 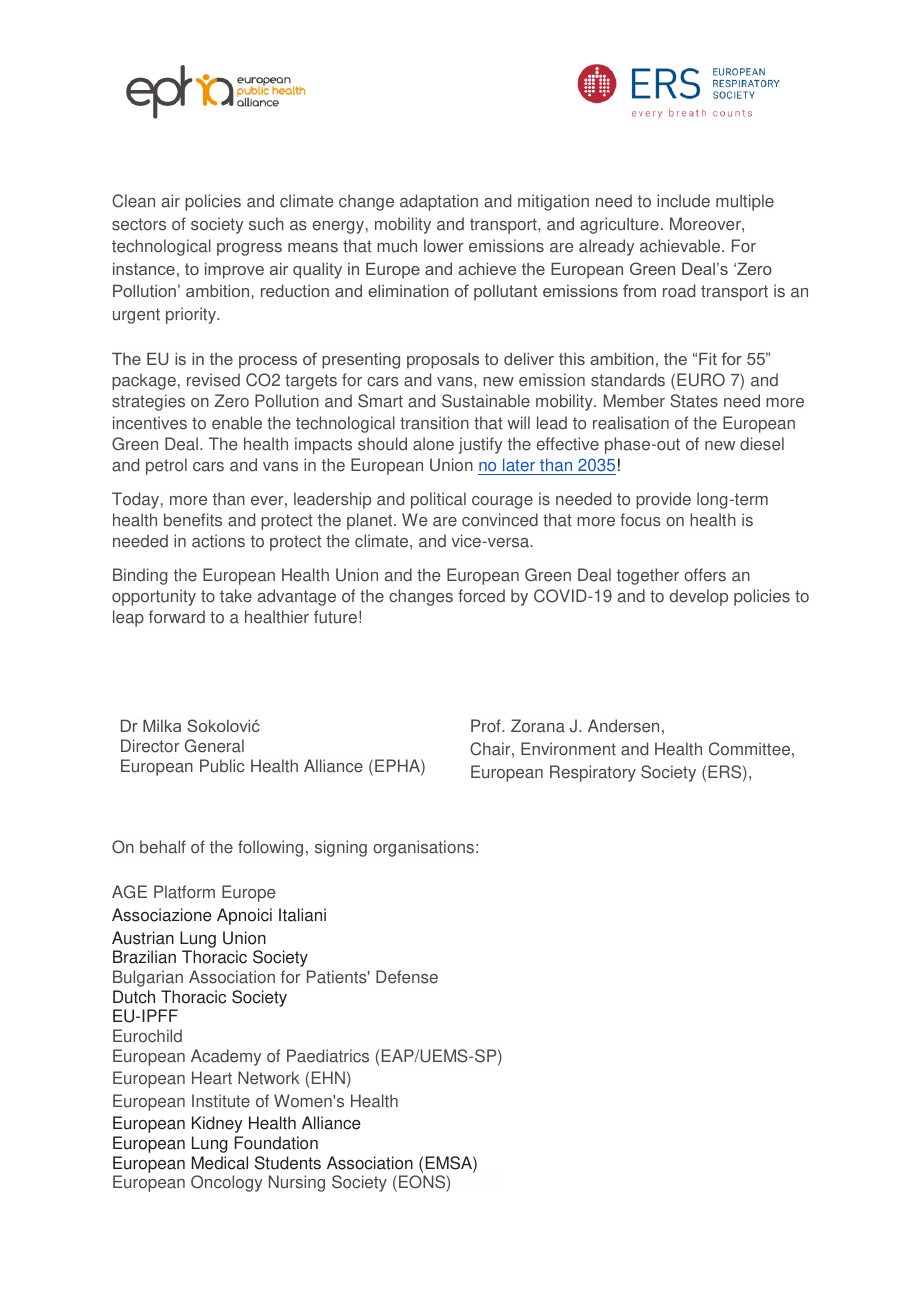 What do you see at coordinates (249, 249) in the screenshot?
I see `progress` at bounding box center [249, 249].
